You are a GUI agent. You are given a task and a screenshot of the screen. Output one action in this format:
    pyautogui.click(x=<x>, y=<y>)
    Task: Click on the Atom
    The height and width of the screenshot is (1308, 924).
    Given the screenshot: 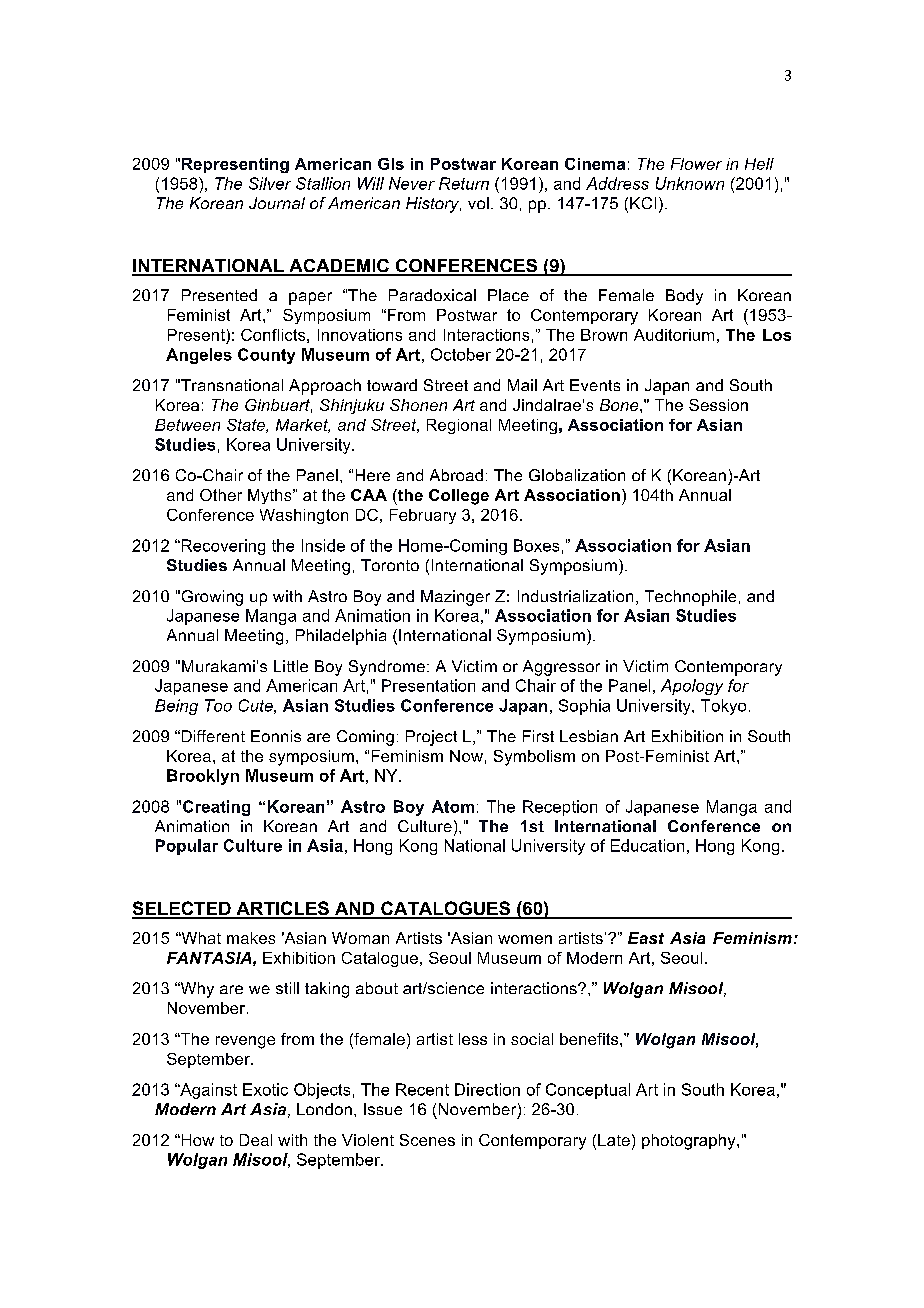 What is the action you would take?
    pyautogui.click(x=453, y=806)
